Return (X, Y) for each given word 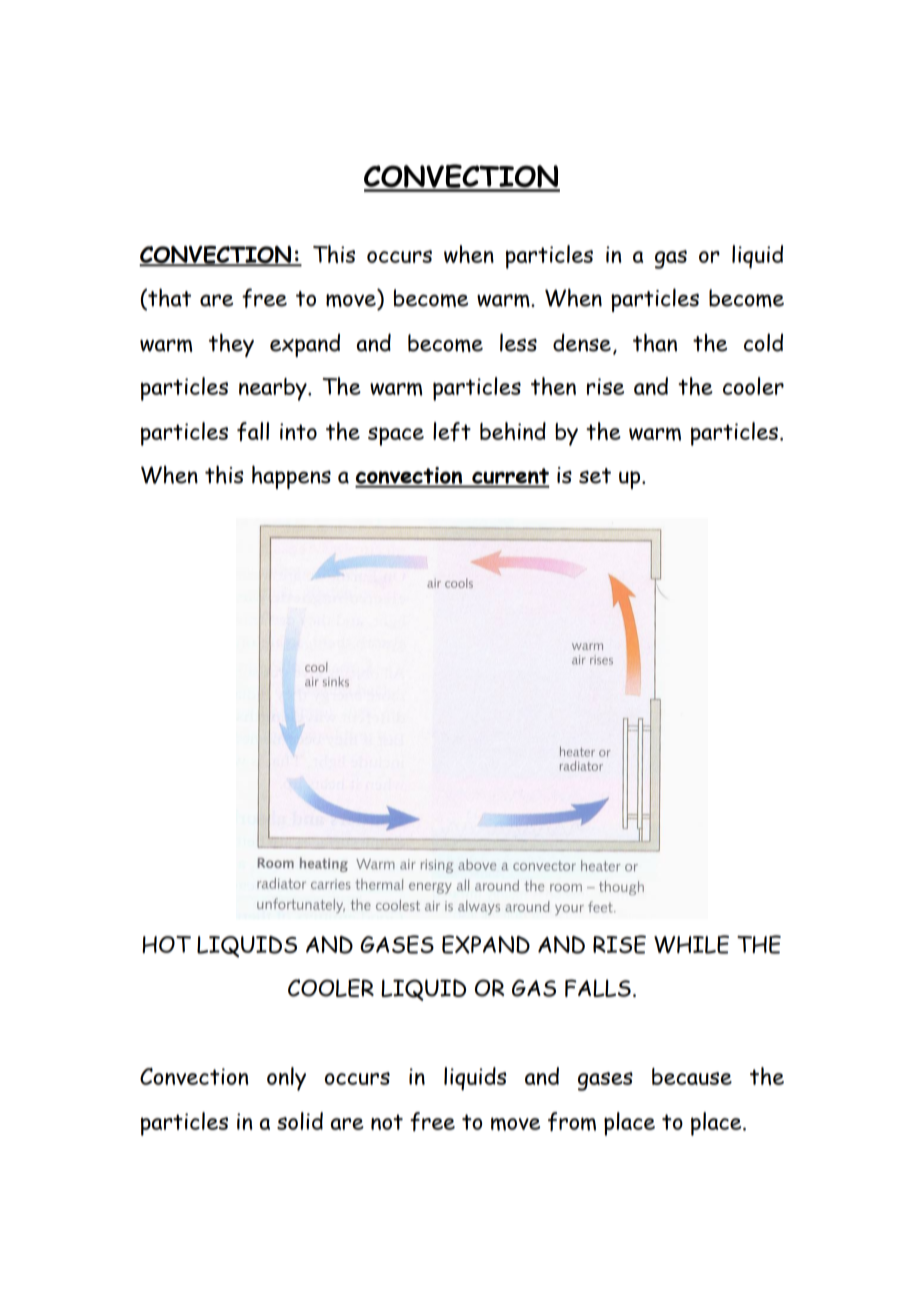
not (387, 1122)
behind (513, 431)
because (692, 1076)
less (518, 342)
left (452, 431)
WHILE (691, 944)
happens (291, 477)
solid (300, 1121)
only (286, 1079)
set (595, 476)
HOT (166, 944)
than (655, 342)
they (231, 345)
